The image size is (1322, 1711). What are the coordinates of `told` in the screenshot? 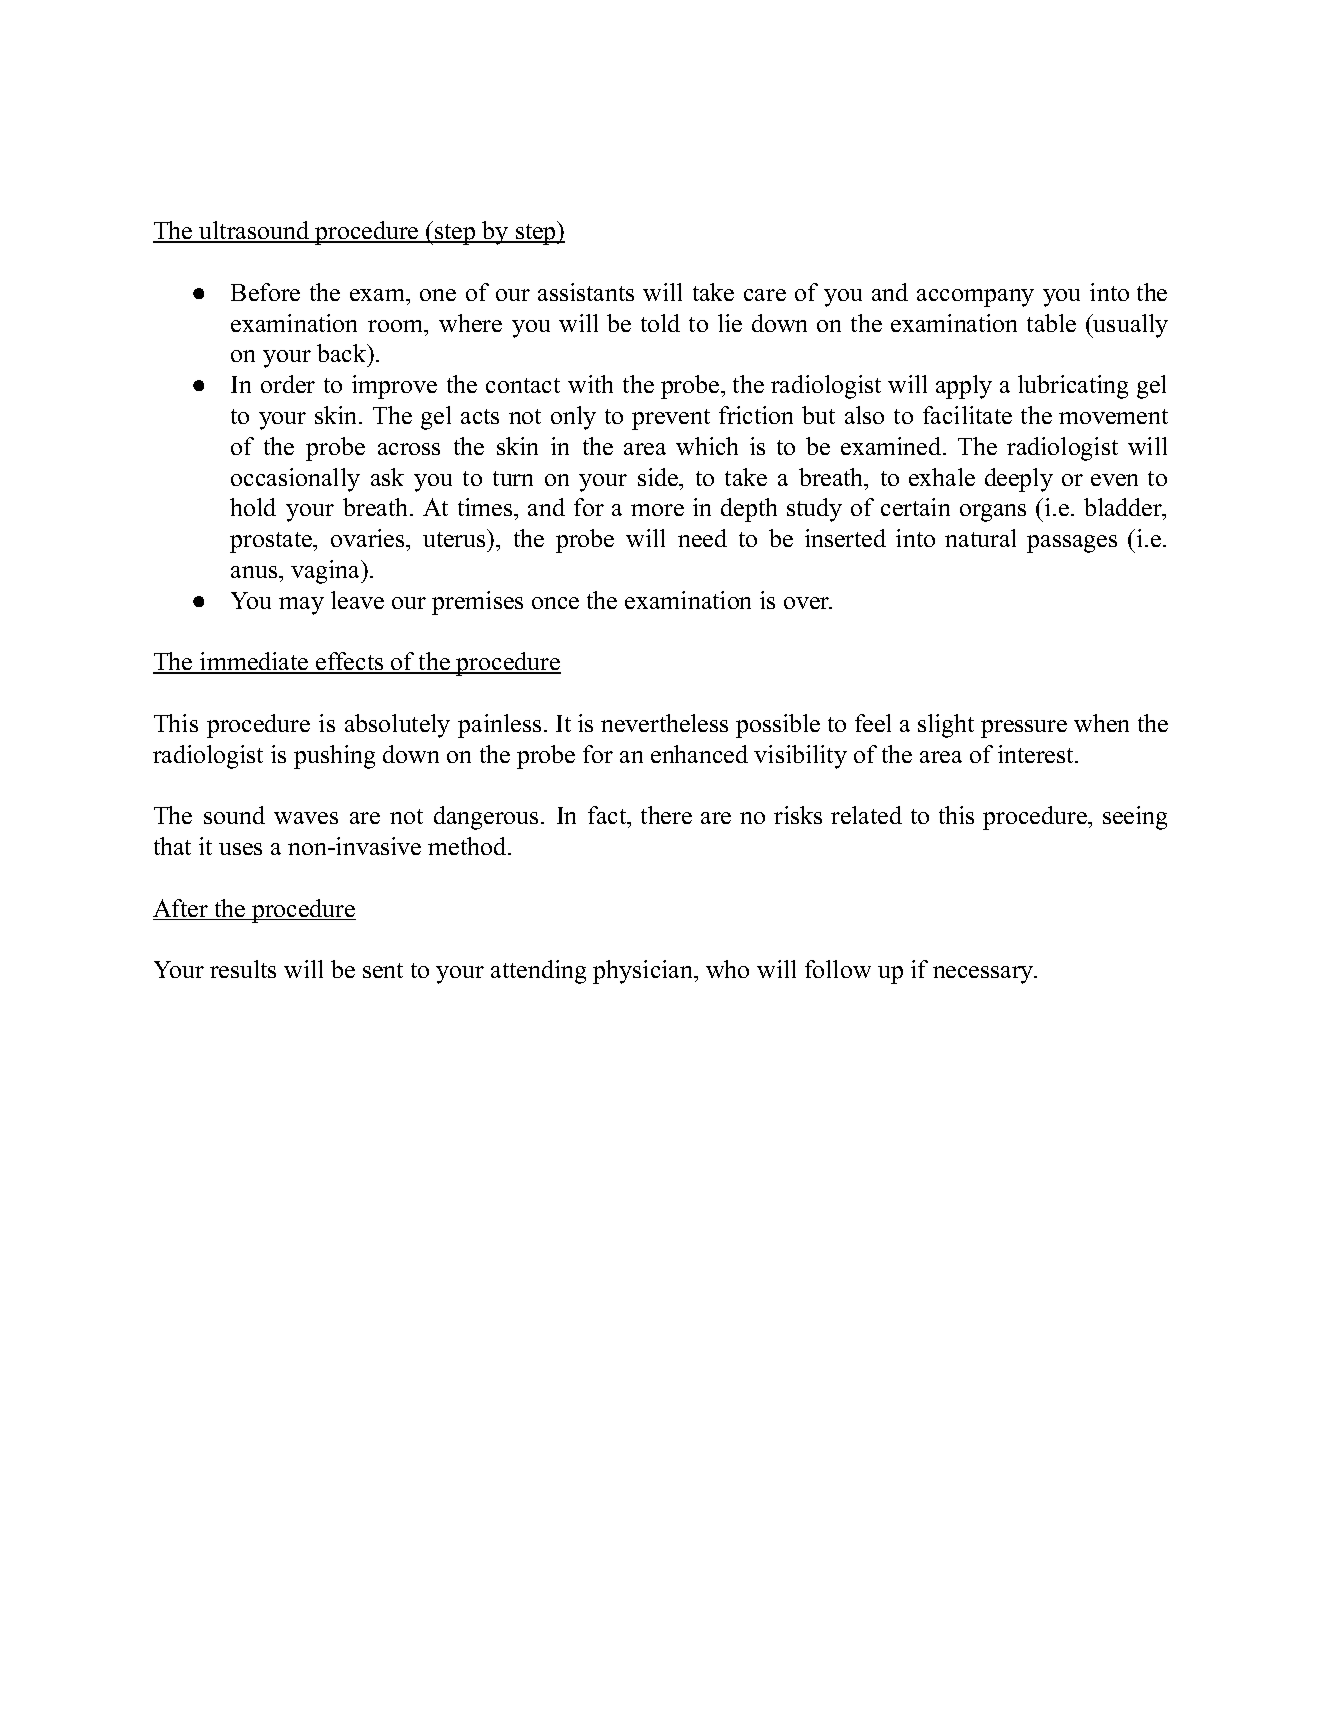 It's located at (660, 323).
